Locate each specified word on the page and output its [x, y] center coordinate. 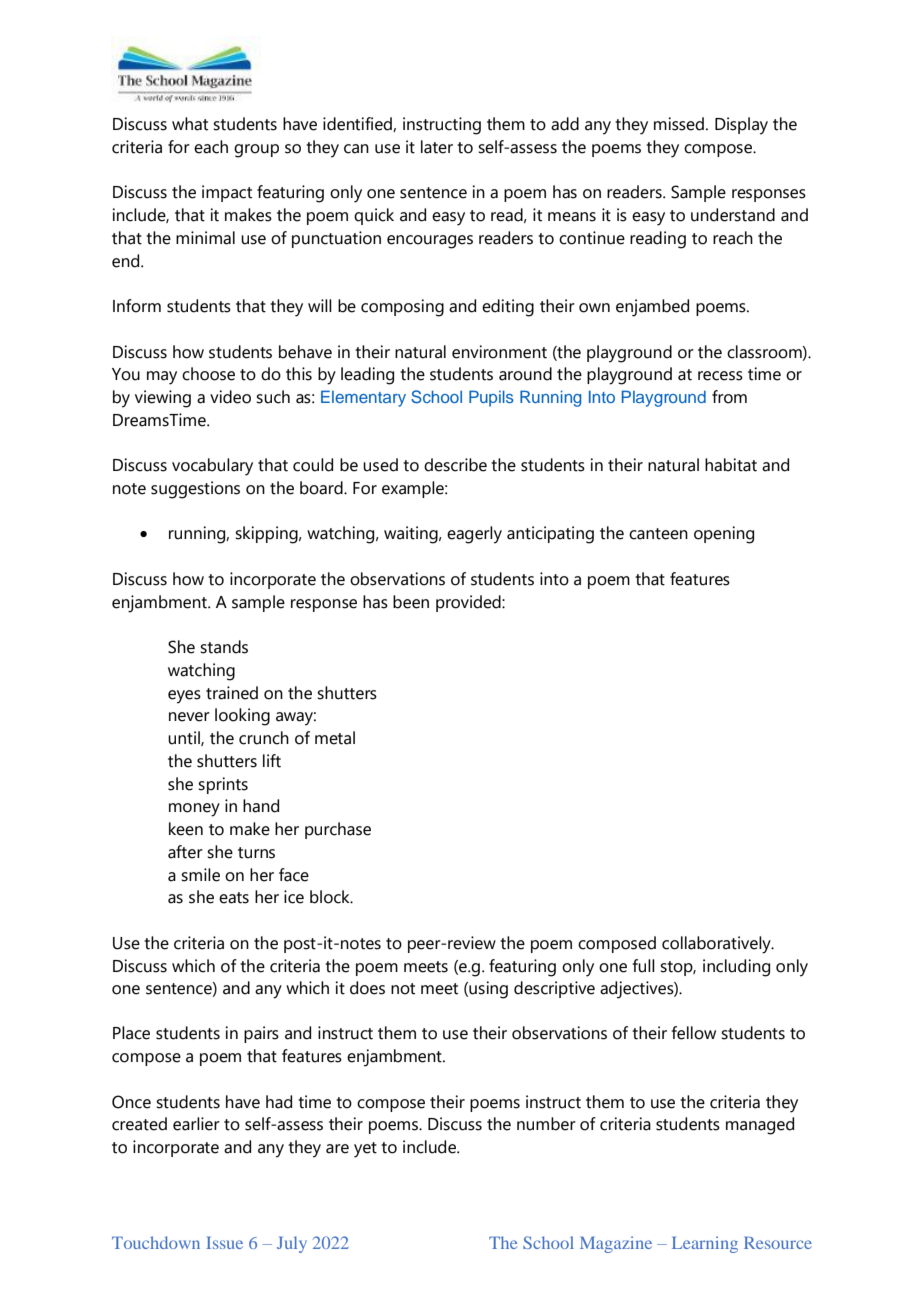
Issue [224, 1242]
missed [679, 124]
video [230, 397]
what [190, 124]
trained [232, 693]
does [367, 988]
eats [234, 898]
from [729, 397]
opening [724, 535]
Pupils [491, 398]
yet [365, 1150]
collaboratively [717, 945]
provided [469, 603]
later [437, 147]
